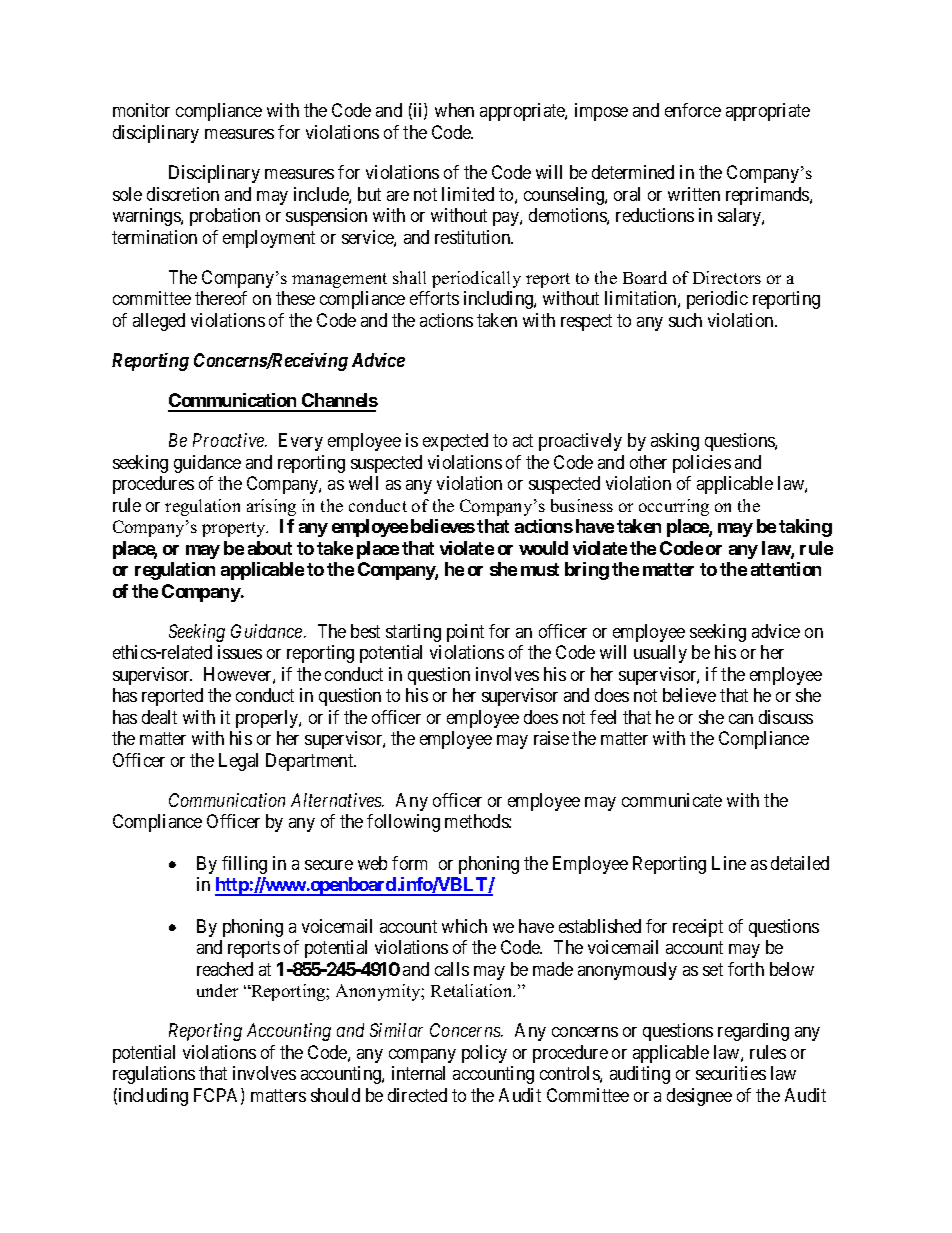  Describe the element at coordinates (301, 442) in the screenshot. I see `Every` at that location.
